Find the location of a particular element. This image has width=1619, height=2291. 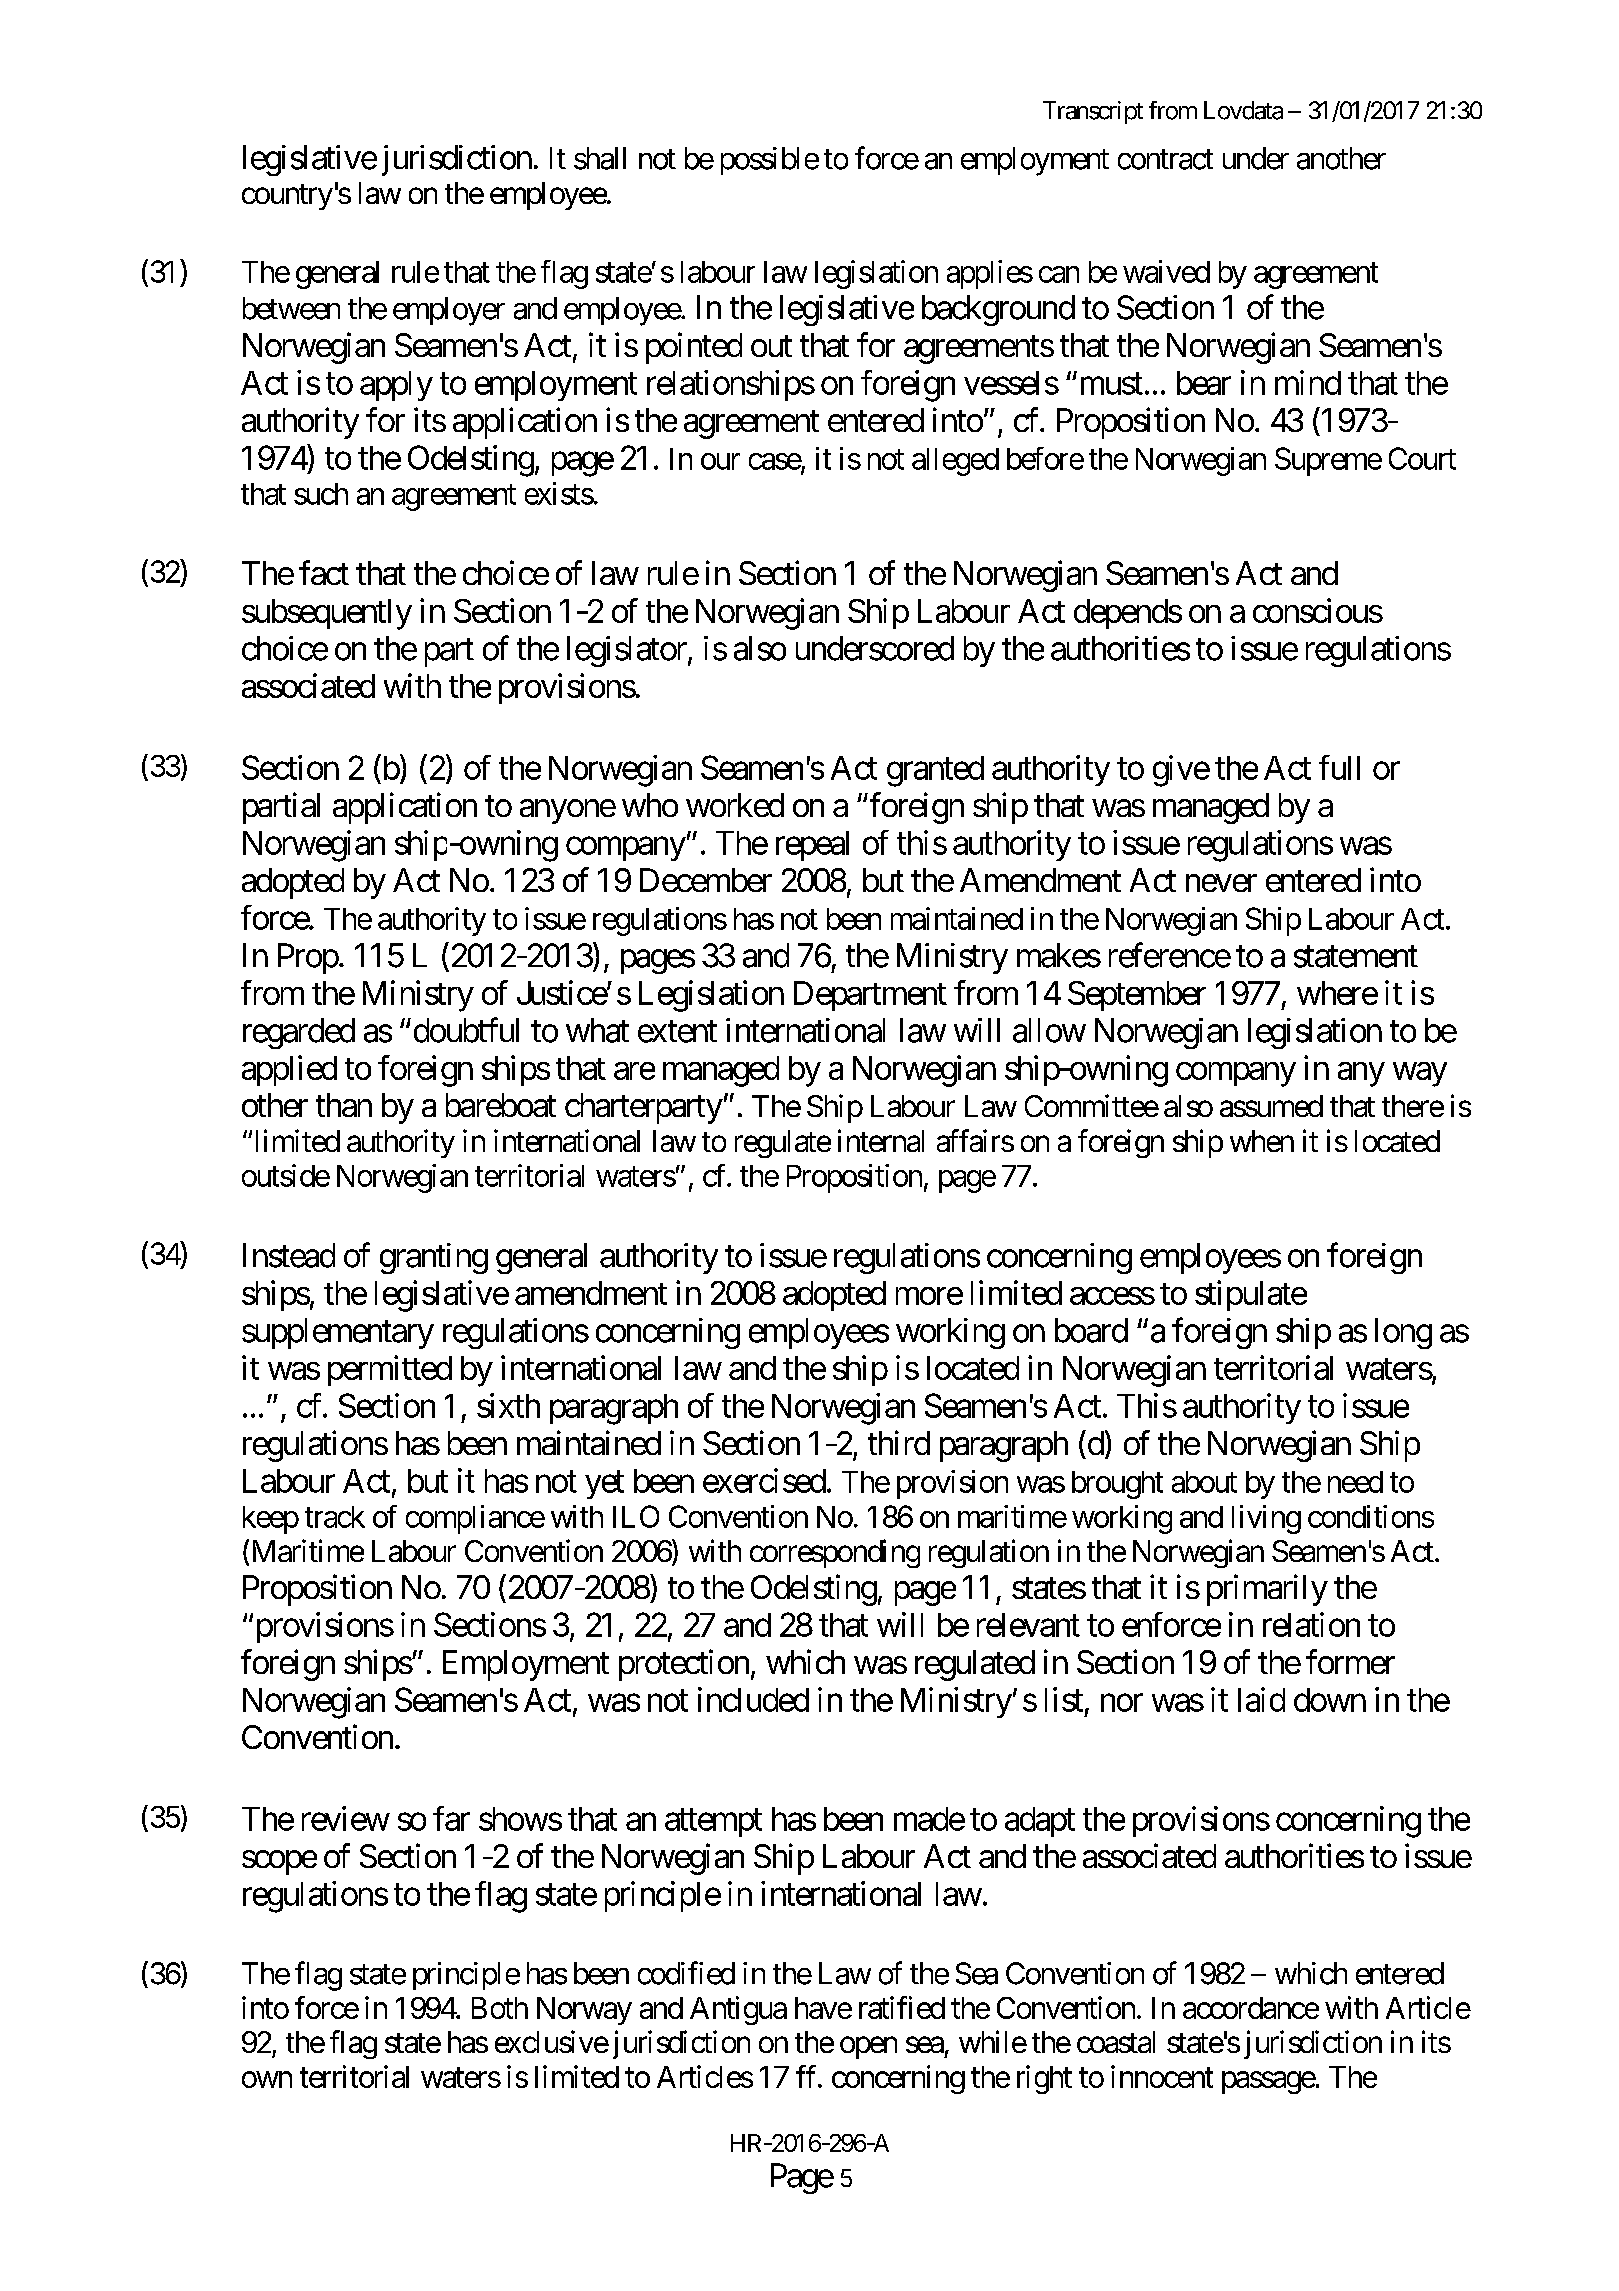

open is located at coordinates (868, 2048).
